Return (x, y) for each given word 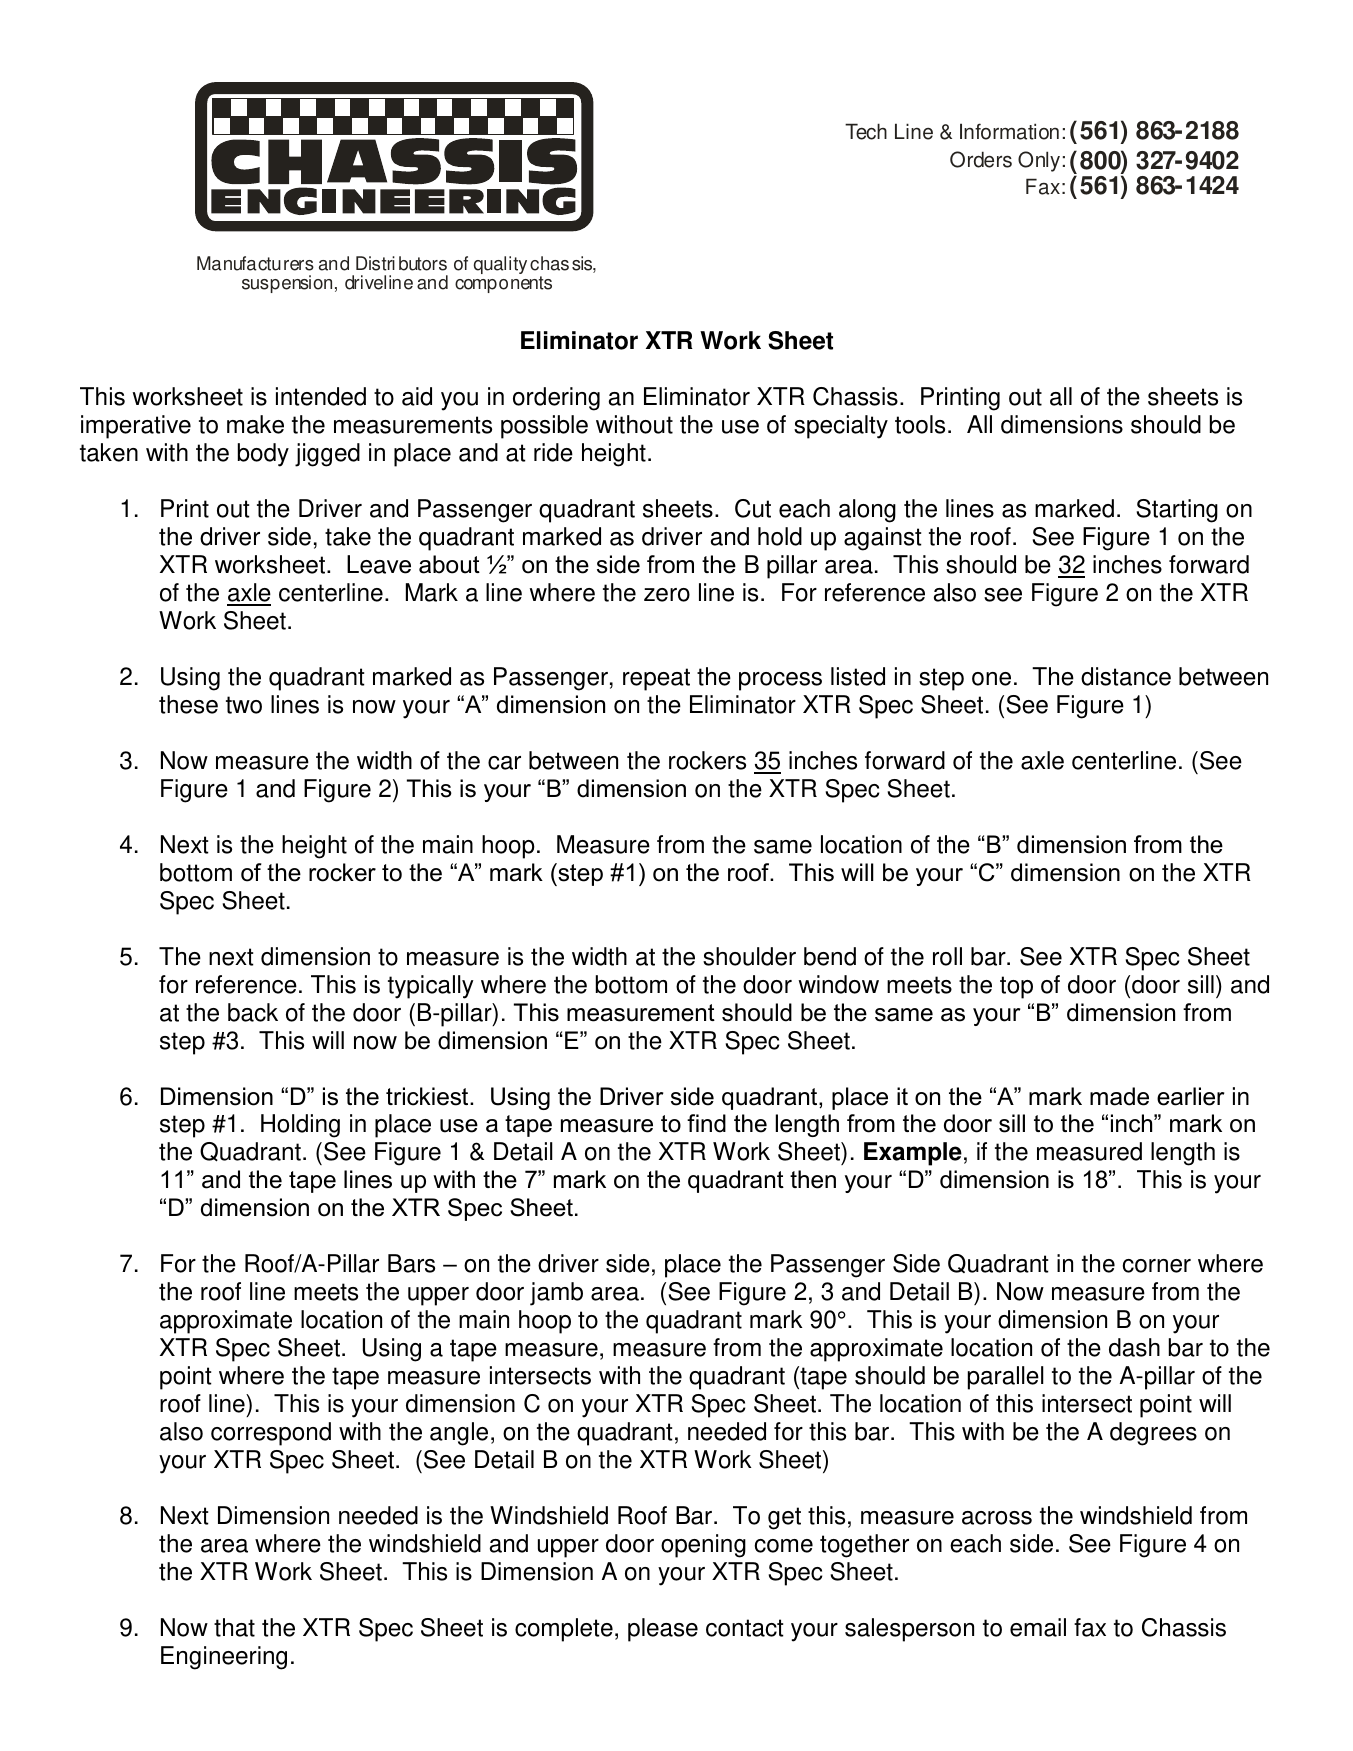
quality (500, 265)
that (234, 1627)
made (1119, 1096)
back (253, 1012)
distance (1126, 676)
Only (1039, 161)
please (663, 1630)
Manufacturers (255, 263)
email (1038, 1627)
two (244, 705)
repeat (656, 679)
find (706, 1123)
